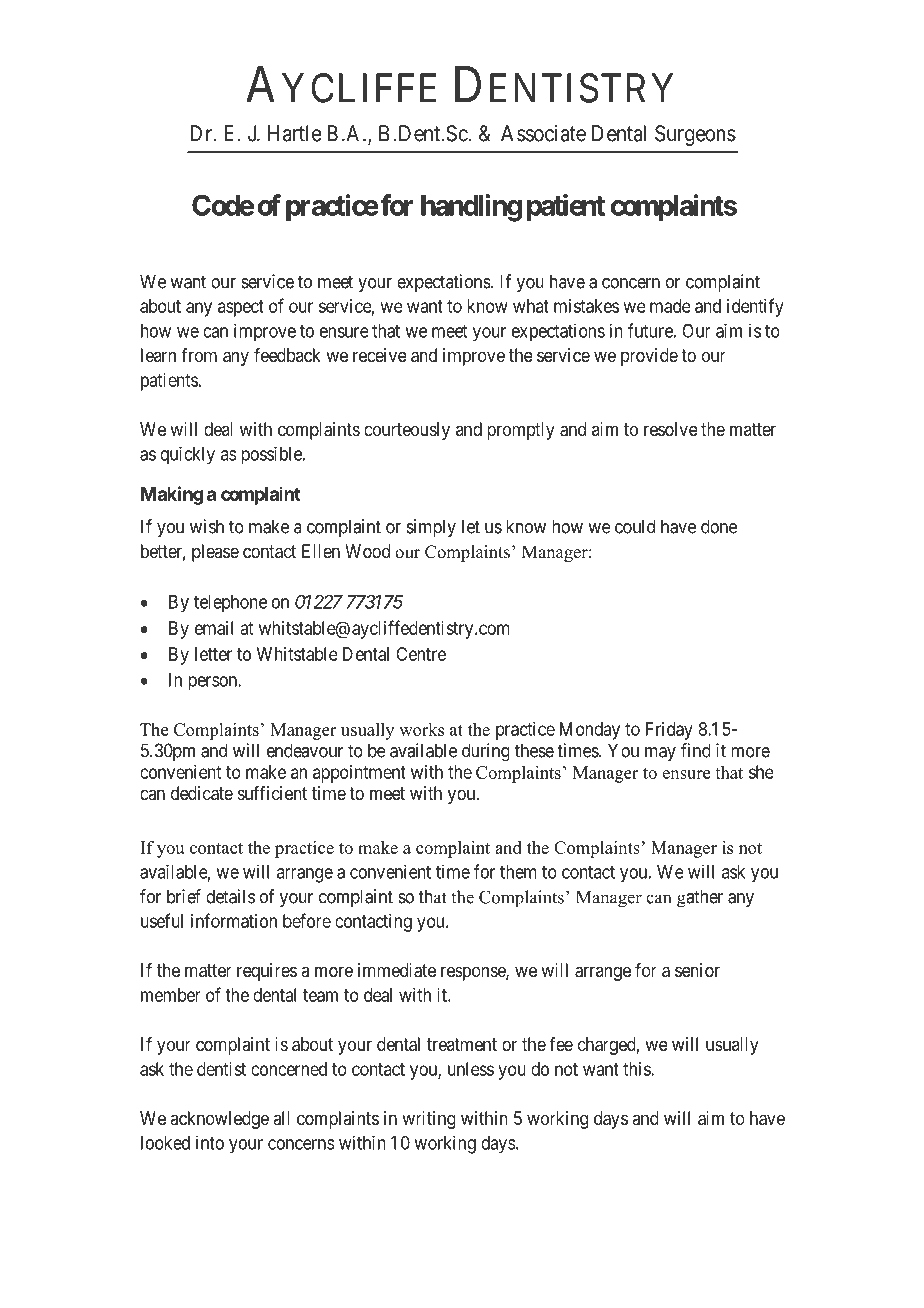  I want to click on during, so click(486, 752).
